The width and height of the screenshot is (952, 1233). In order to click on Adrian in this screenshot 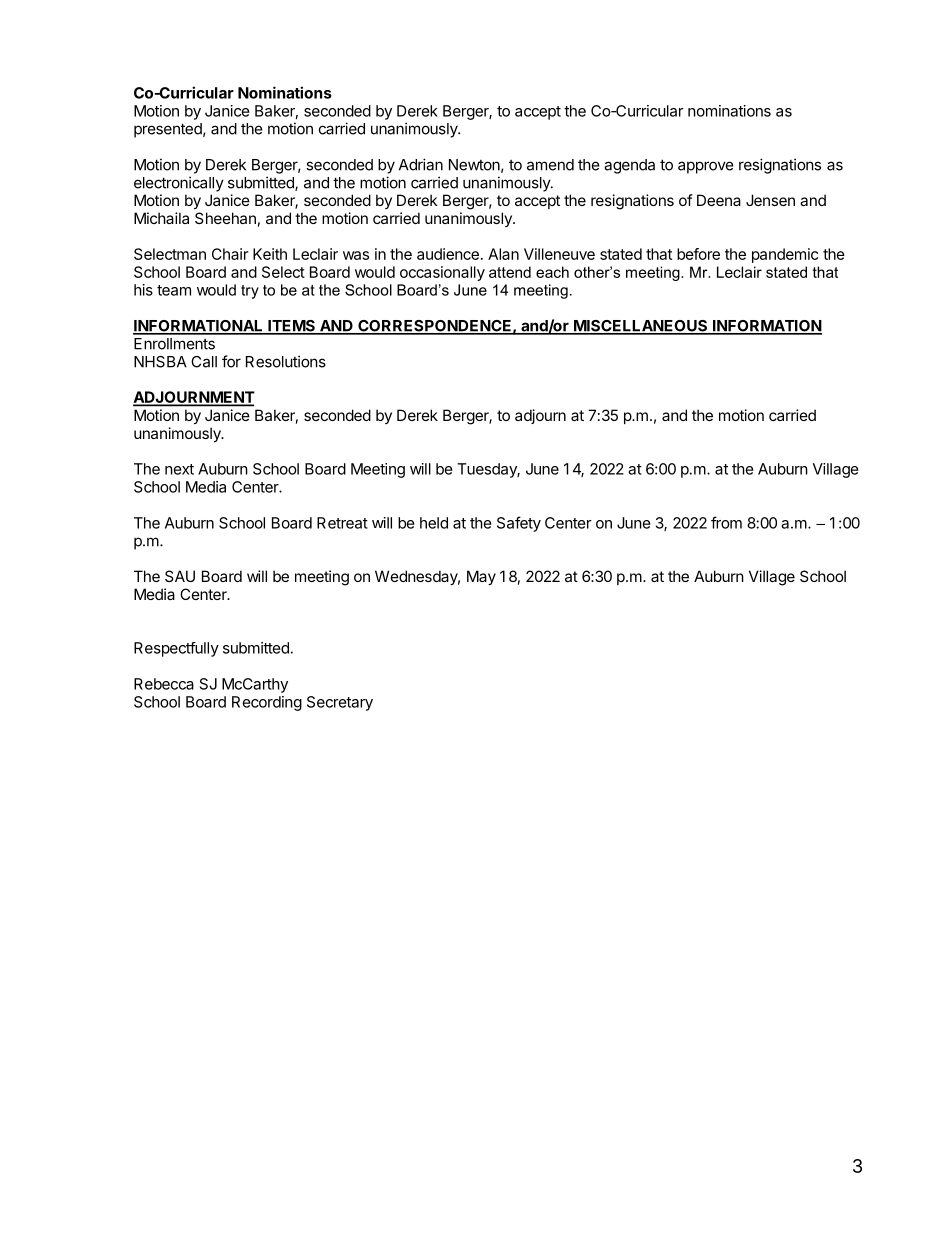, I will do `click(421, 164)`.
